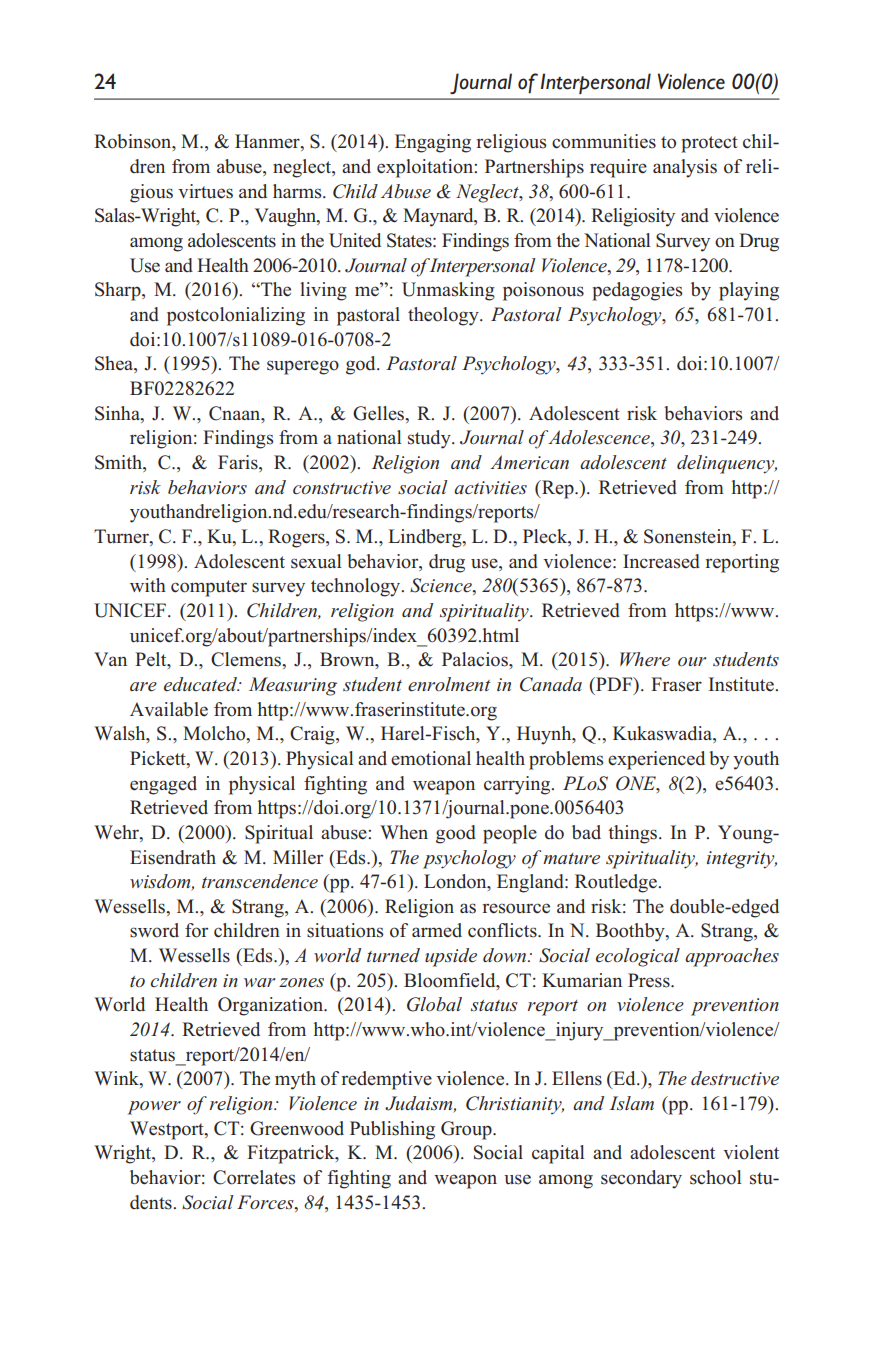 The image size is (887, 1372). I want to click on armed, so click(437, 930).
